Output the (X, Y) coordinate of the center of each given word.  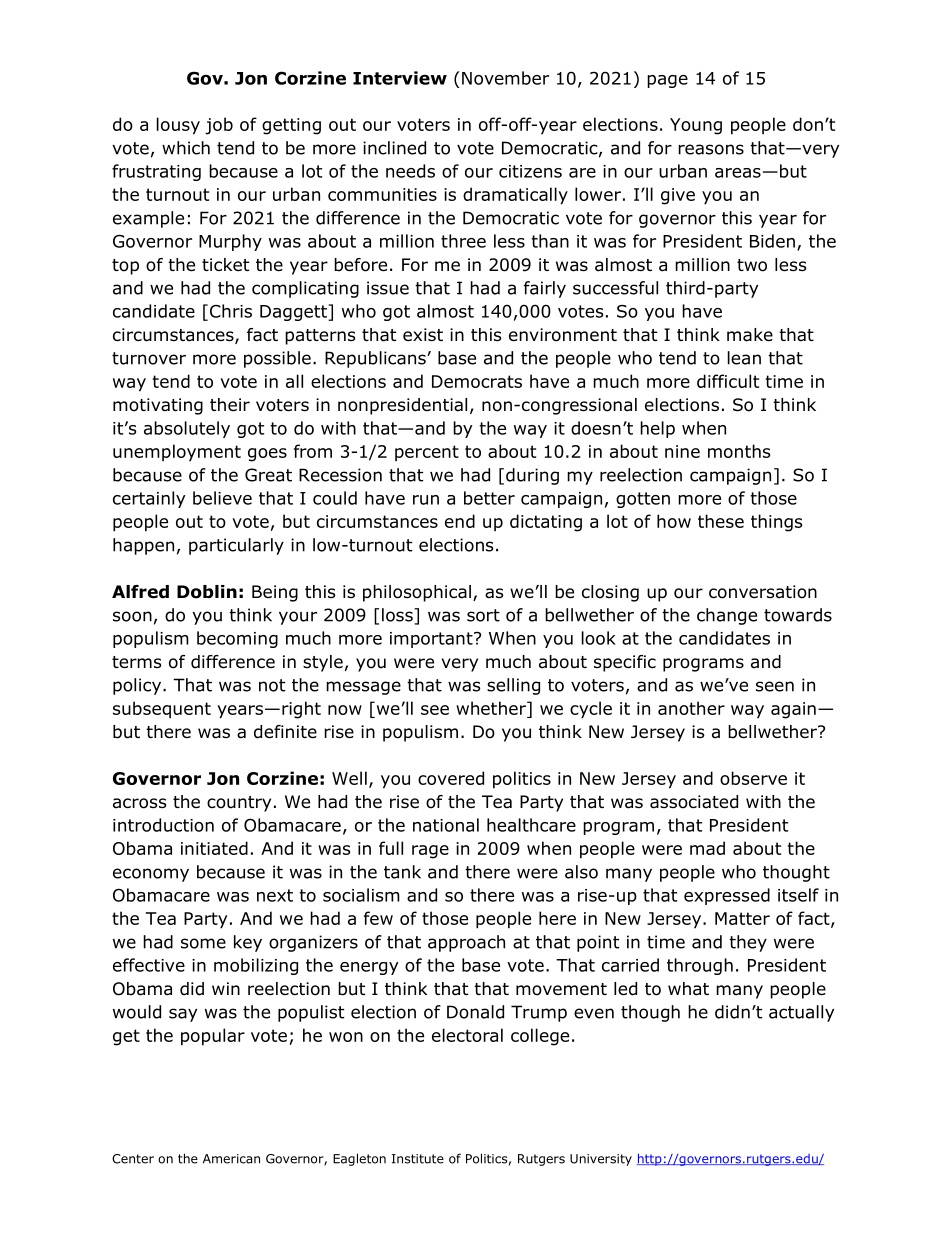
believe (222, 498)
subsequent (162, 709)
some (203, 943)
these (721, 521)
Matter (742, 918)
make (750, 335)
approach (466, 943)
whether (492, 708)
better (489, 498)
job (219, 126)
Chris (231, 311)
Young (696, 126)
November (505, 78)
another (691, 708)
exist (423, 335)
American (231, 1159)
